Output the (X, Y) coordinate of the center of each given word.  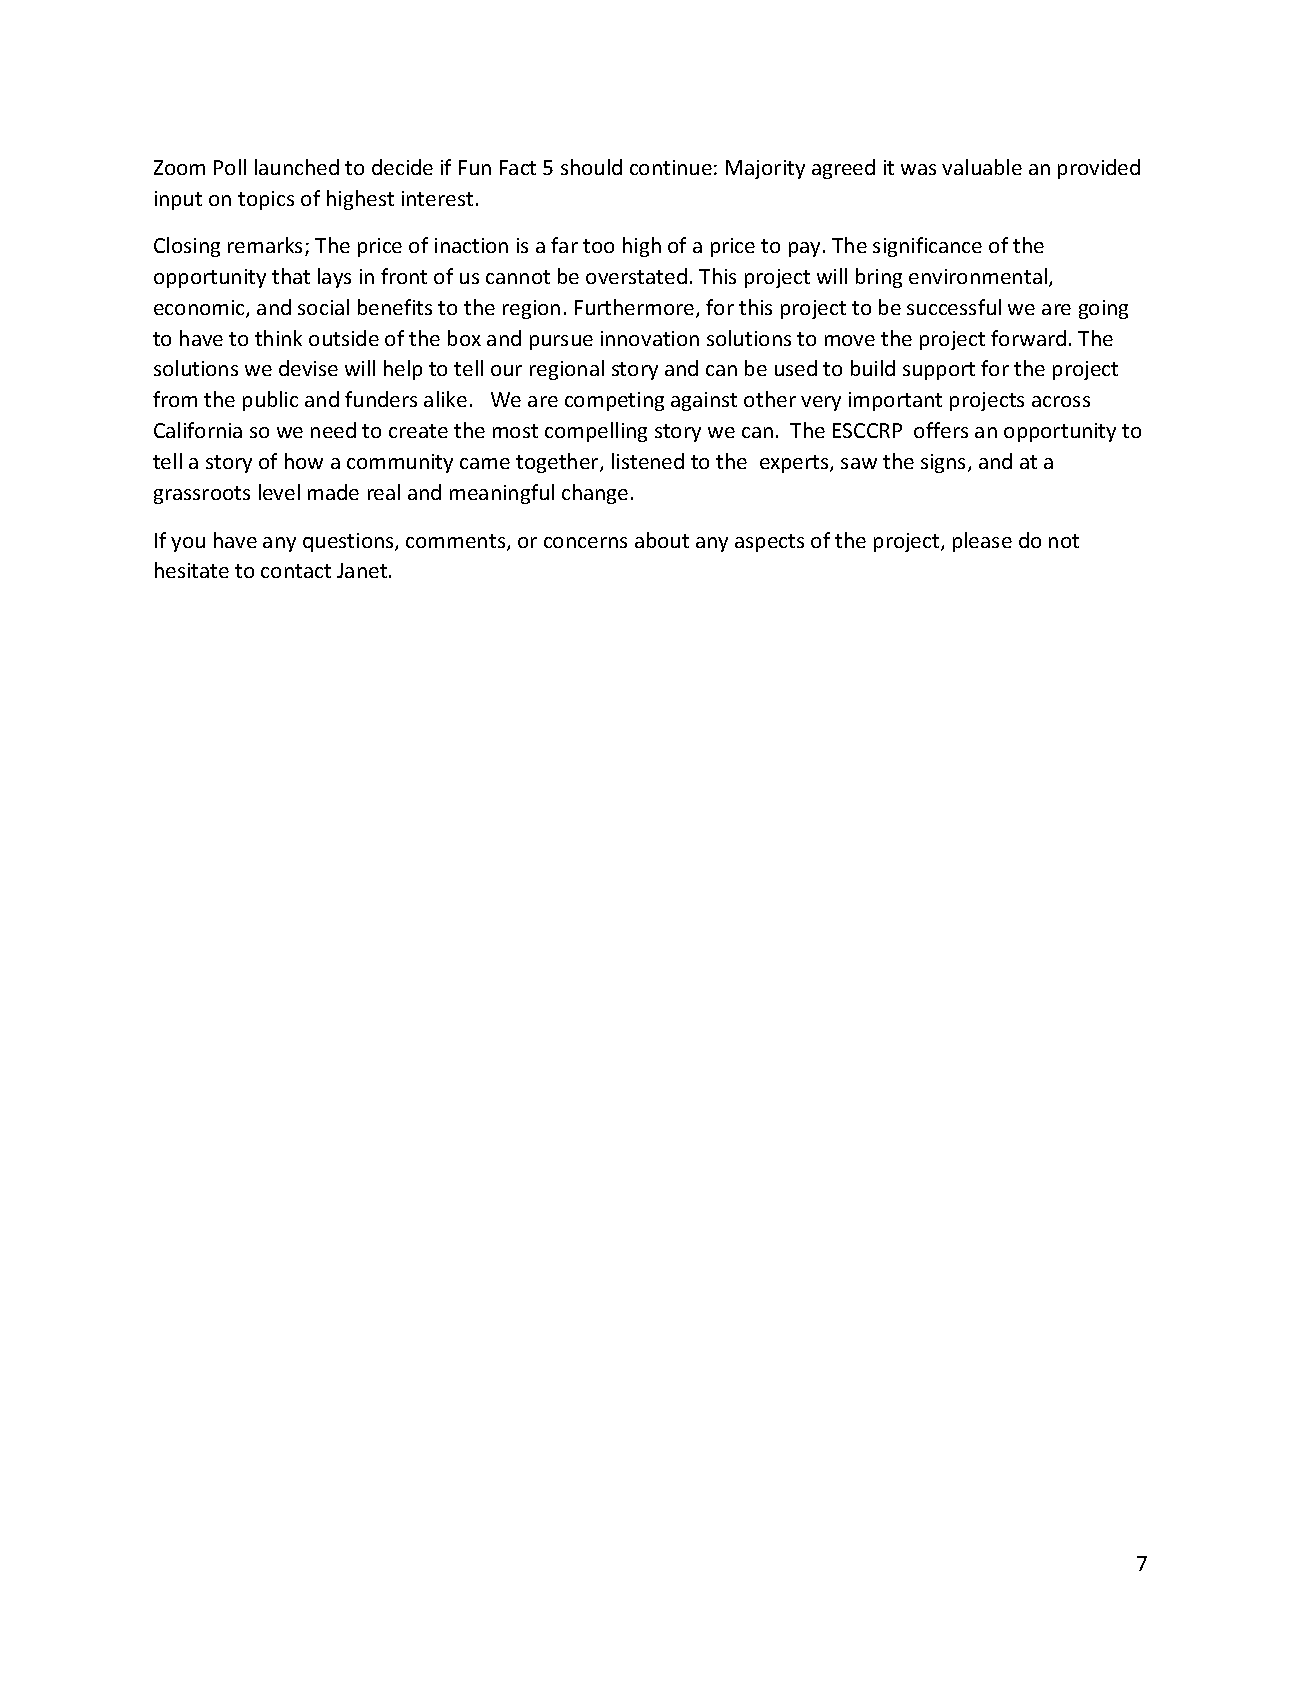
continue (671, 167)
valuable (982, 167)
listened (648, 461)
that (291, 276)
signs (945, 463)
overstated (636, 276)
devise (308, 368)
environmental (978, 276)
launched (297, 167)
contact (296, 571)
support (939, 371)
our (506, 370)
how (304, 461)
